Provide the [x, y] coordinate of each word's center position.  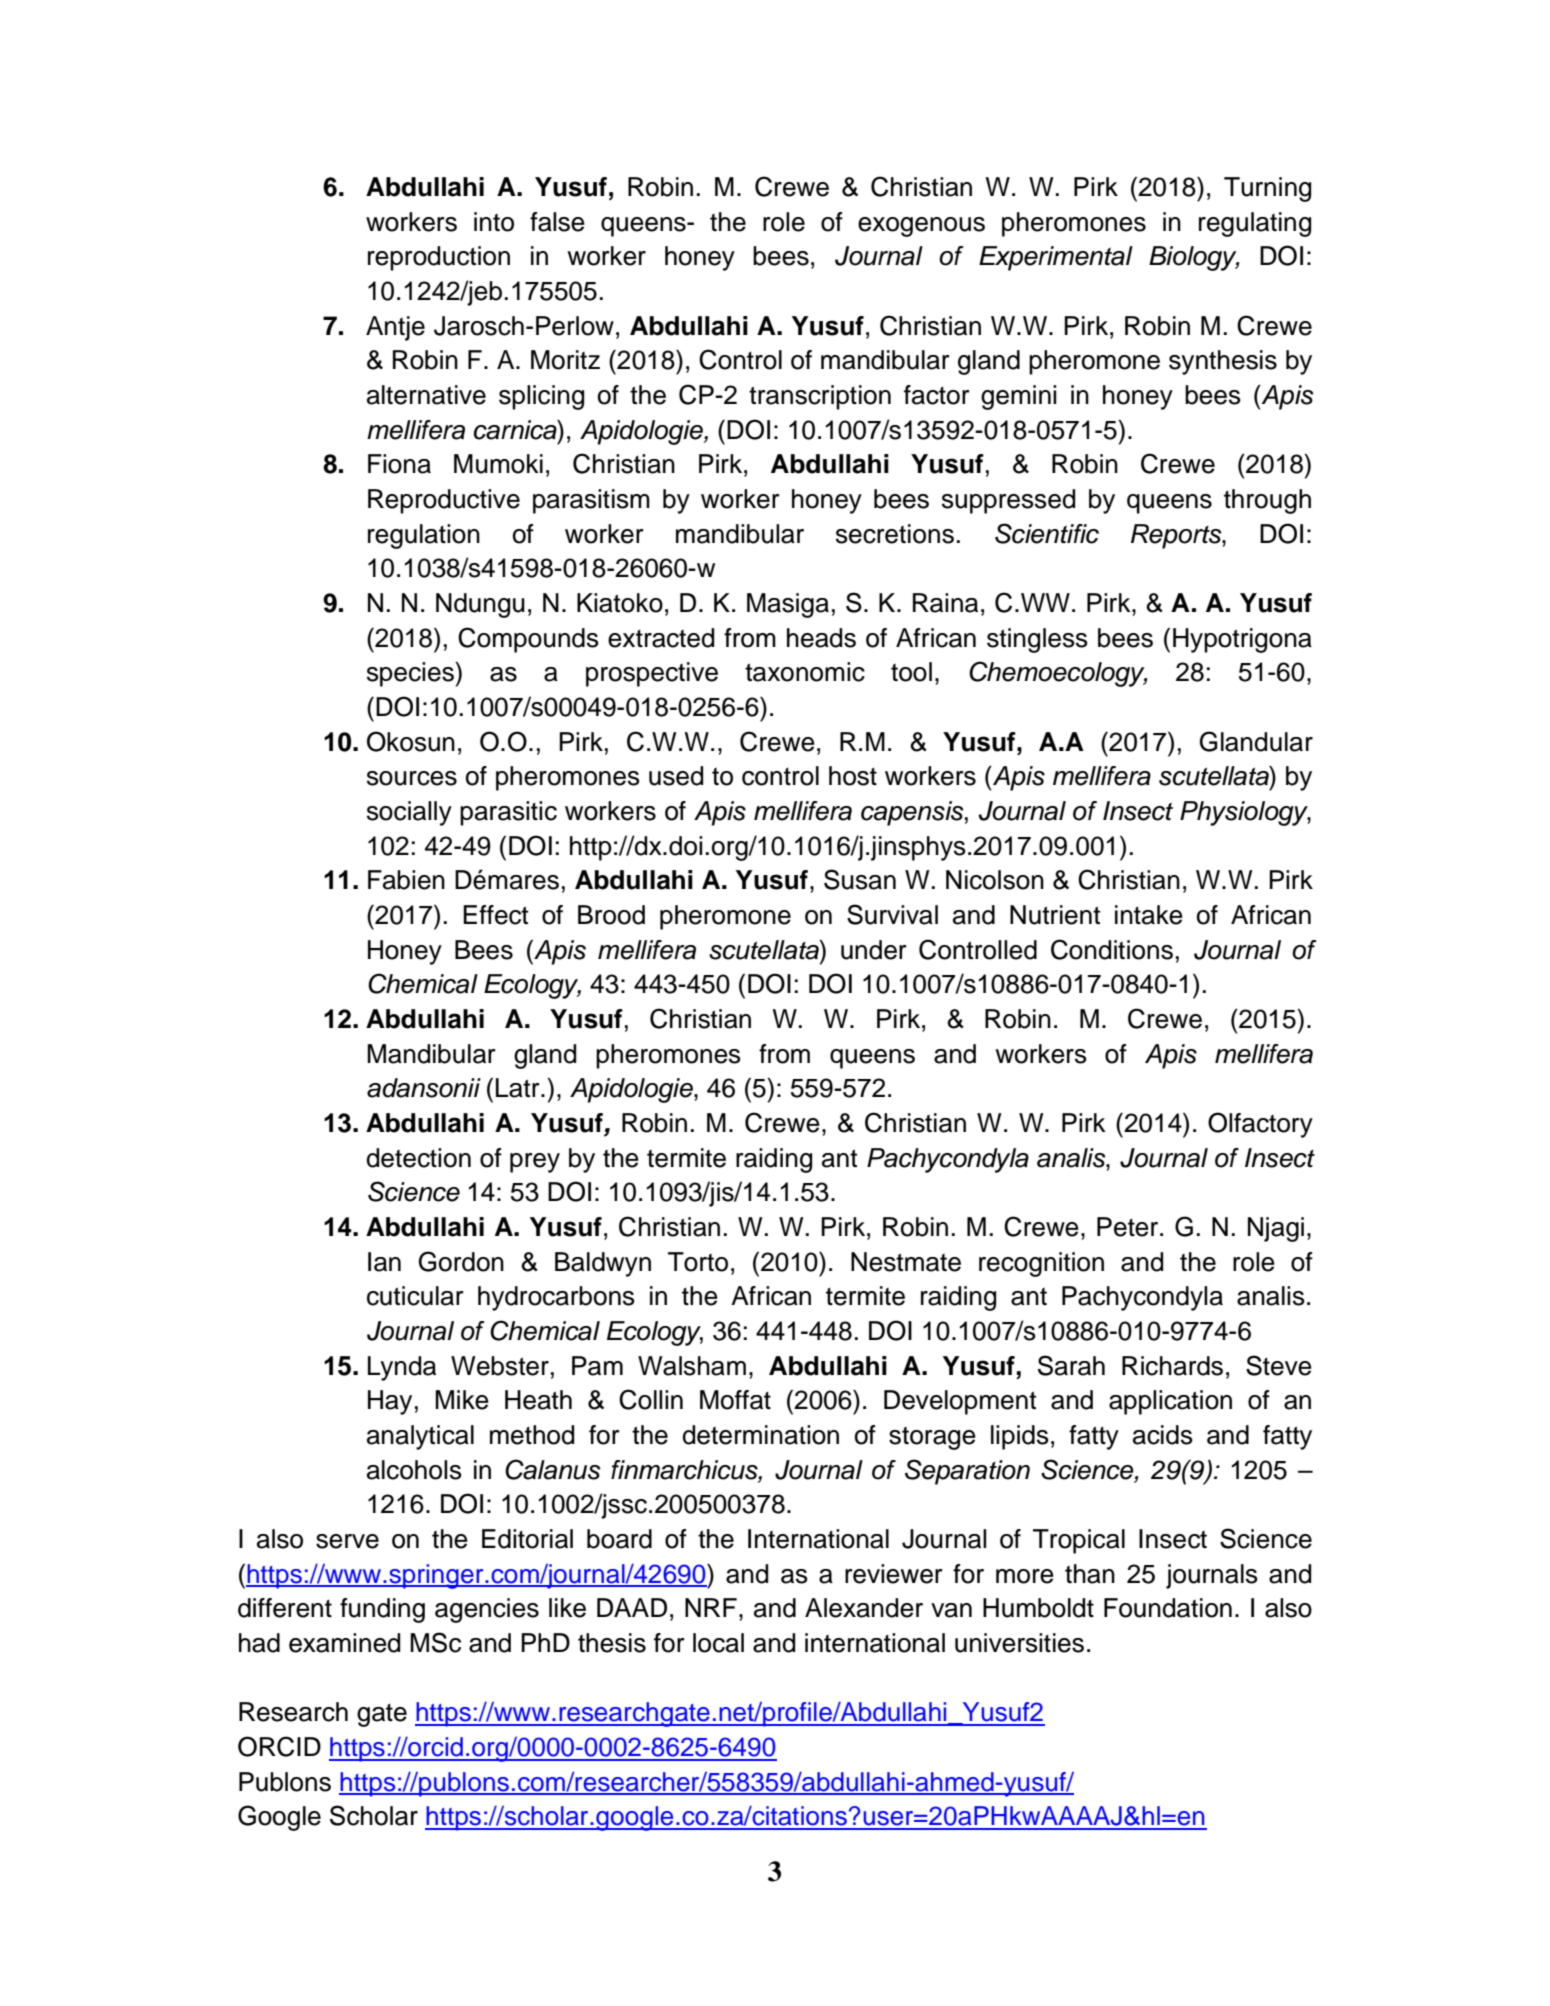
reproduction [439, 258]
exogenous [921, 227]
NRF [711, 1607]
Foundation [1168, 1608]
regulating [1255, 224]
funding [382, 1610]
